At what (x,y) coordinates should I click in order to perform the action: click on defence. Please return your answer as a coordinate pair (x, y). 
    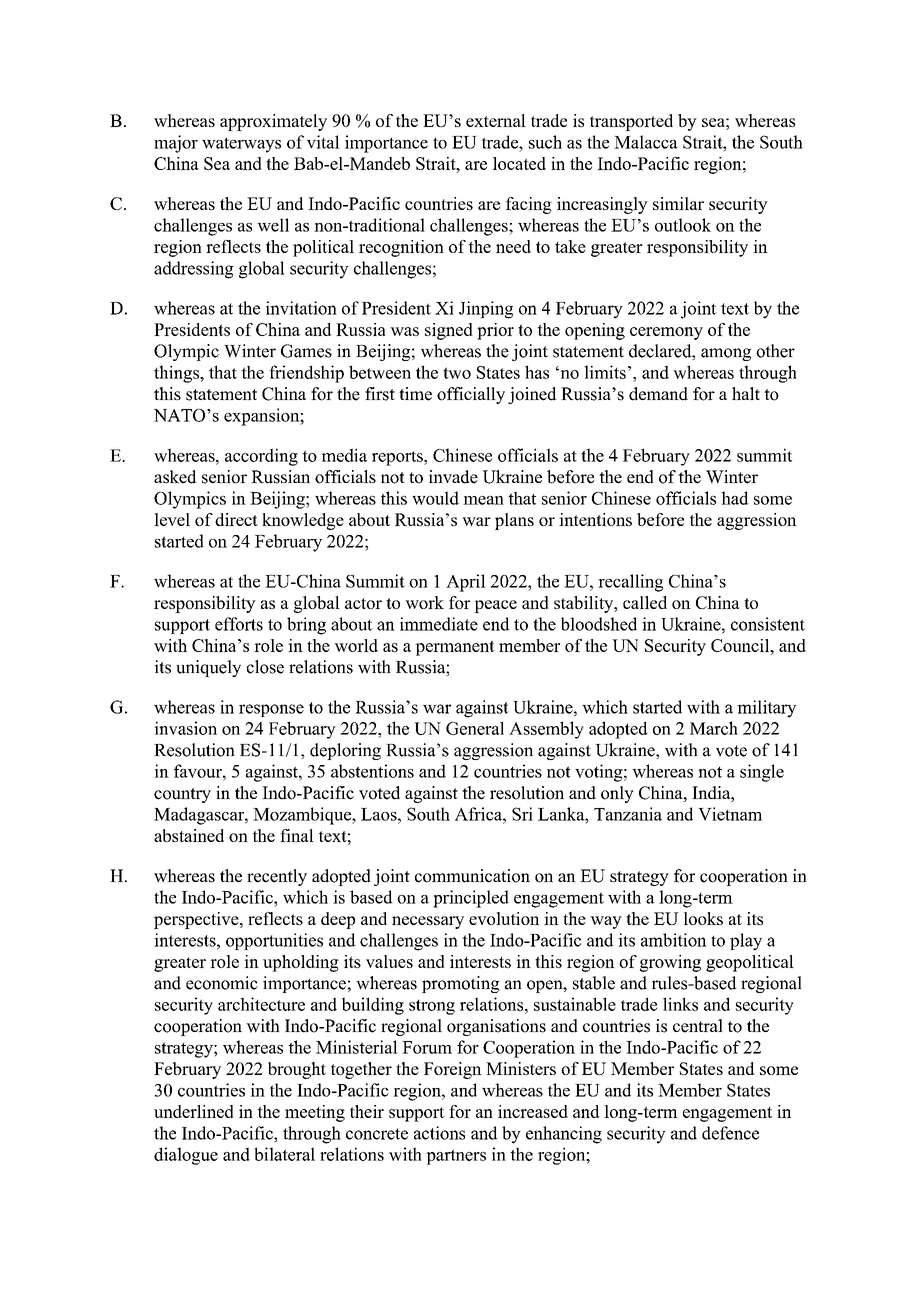
    Looking at the image, I should click on (730, 1133).
